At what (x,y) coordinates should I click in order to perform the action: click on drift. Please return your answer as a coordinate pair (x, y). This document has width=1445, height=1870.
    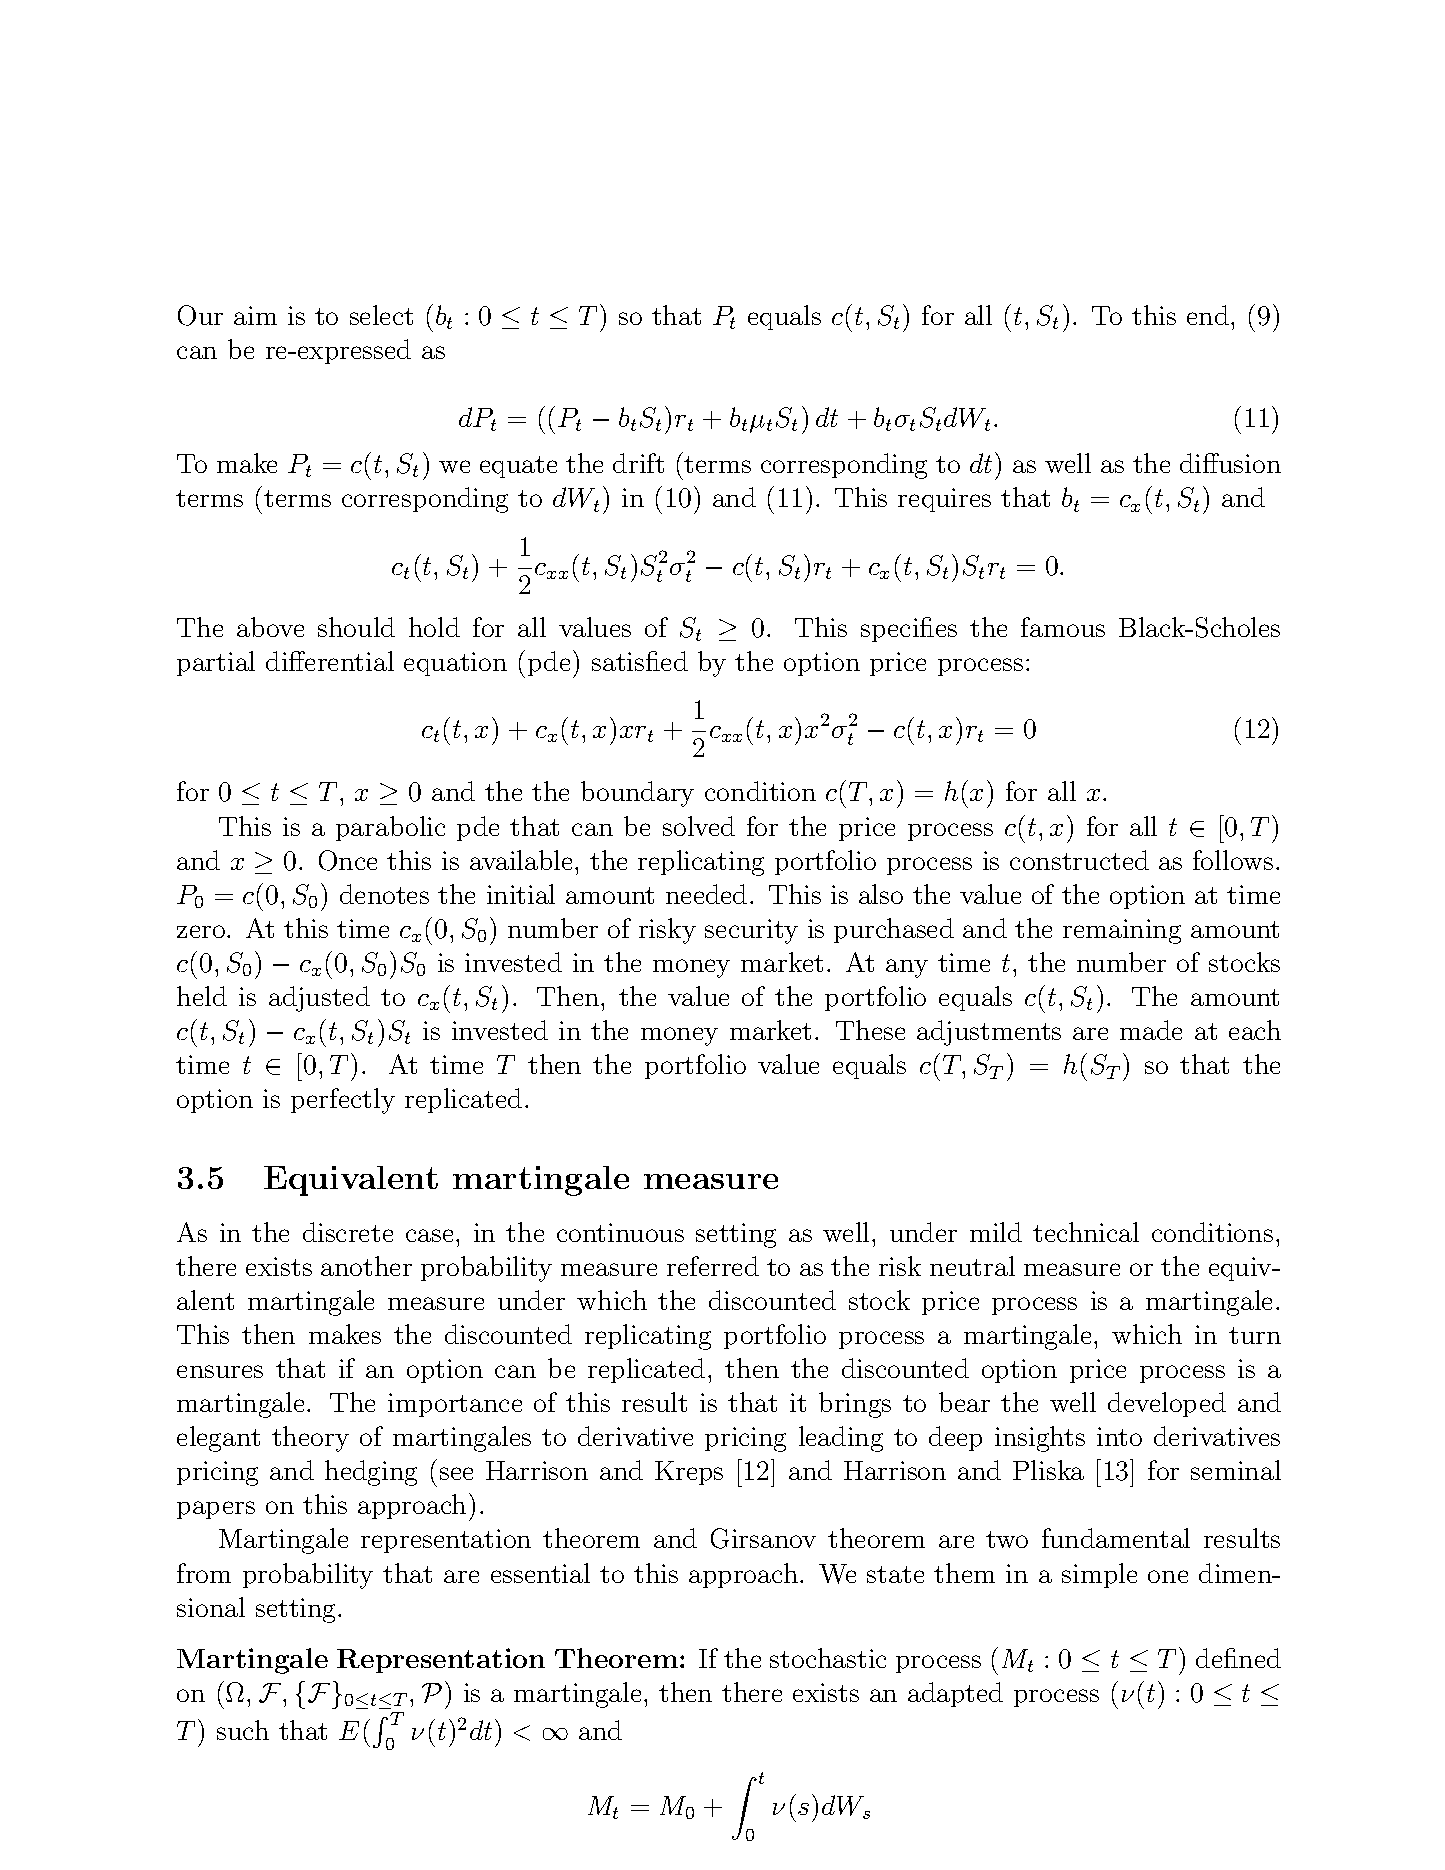
    Looking at the image, I should click on (638, 463).
